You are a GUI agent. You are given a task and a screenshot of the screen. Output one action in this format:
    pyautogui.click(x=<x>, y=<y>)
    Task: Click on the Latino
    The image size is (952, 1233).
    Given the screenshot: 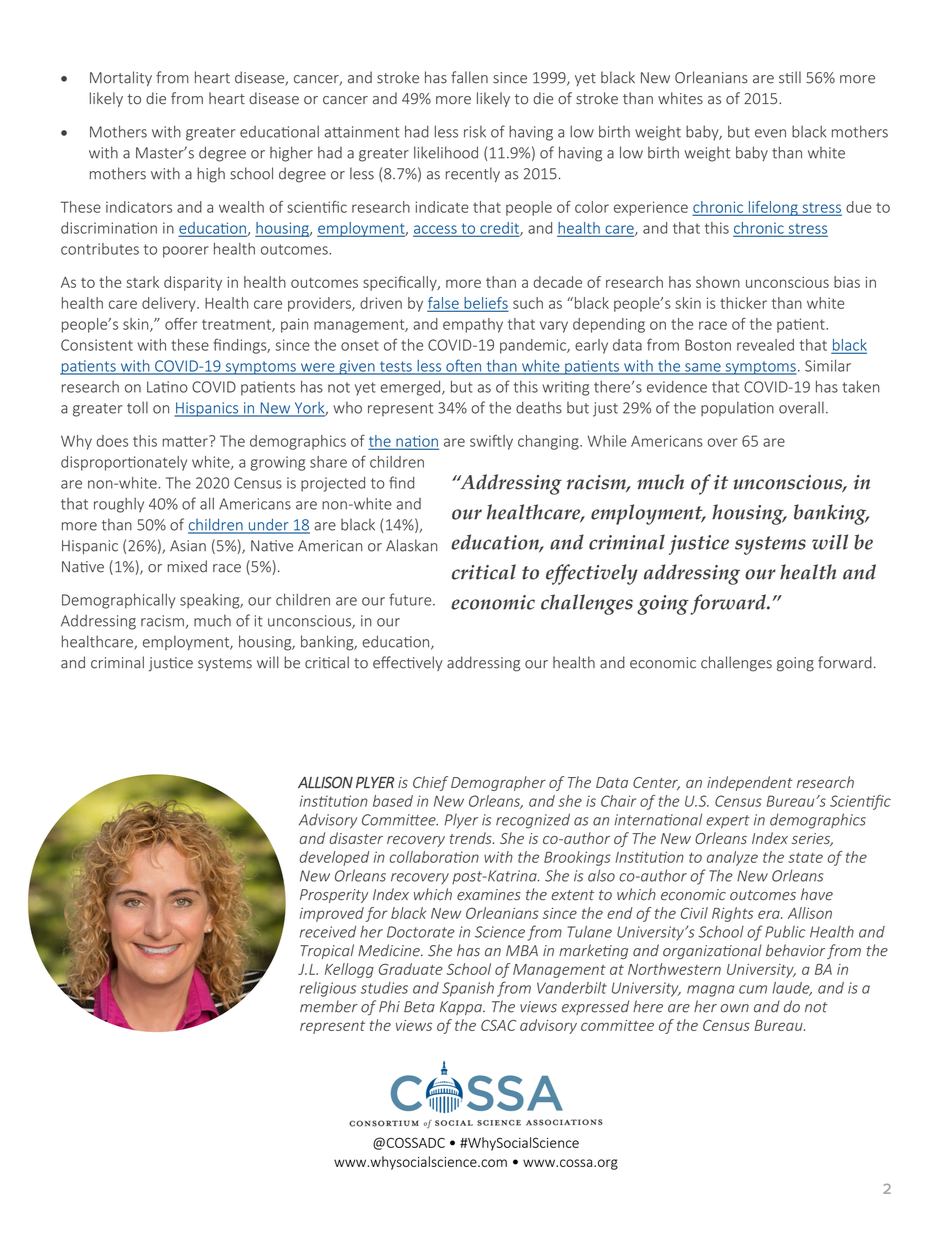 What is the action you would take?
    pyautogui.click(x=167, y=387)
